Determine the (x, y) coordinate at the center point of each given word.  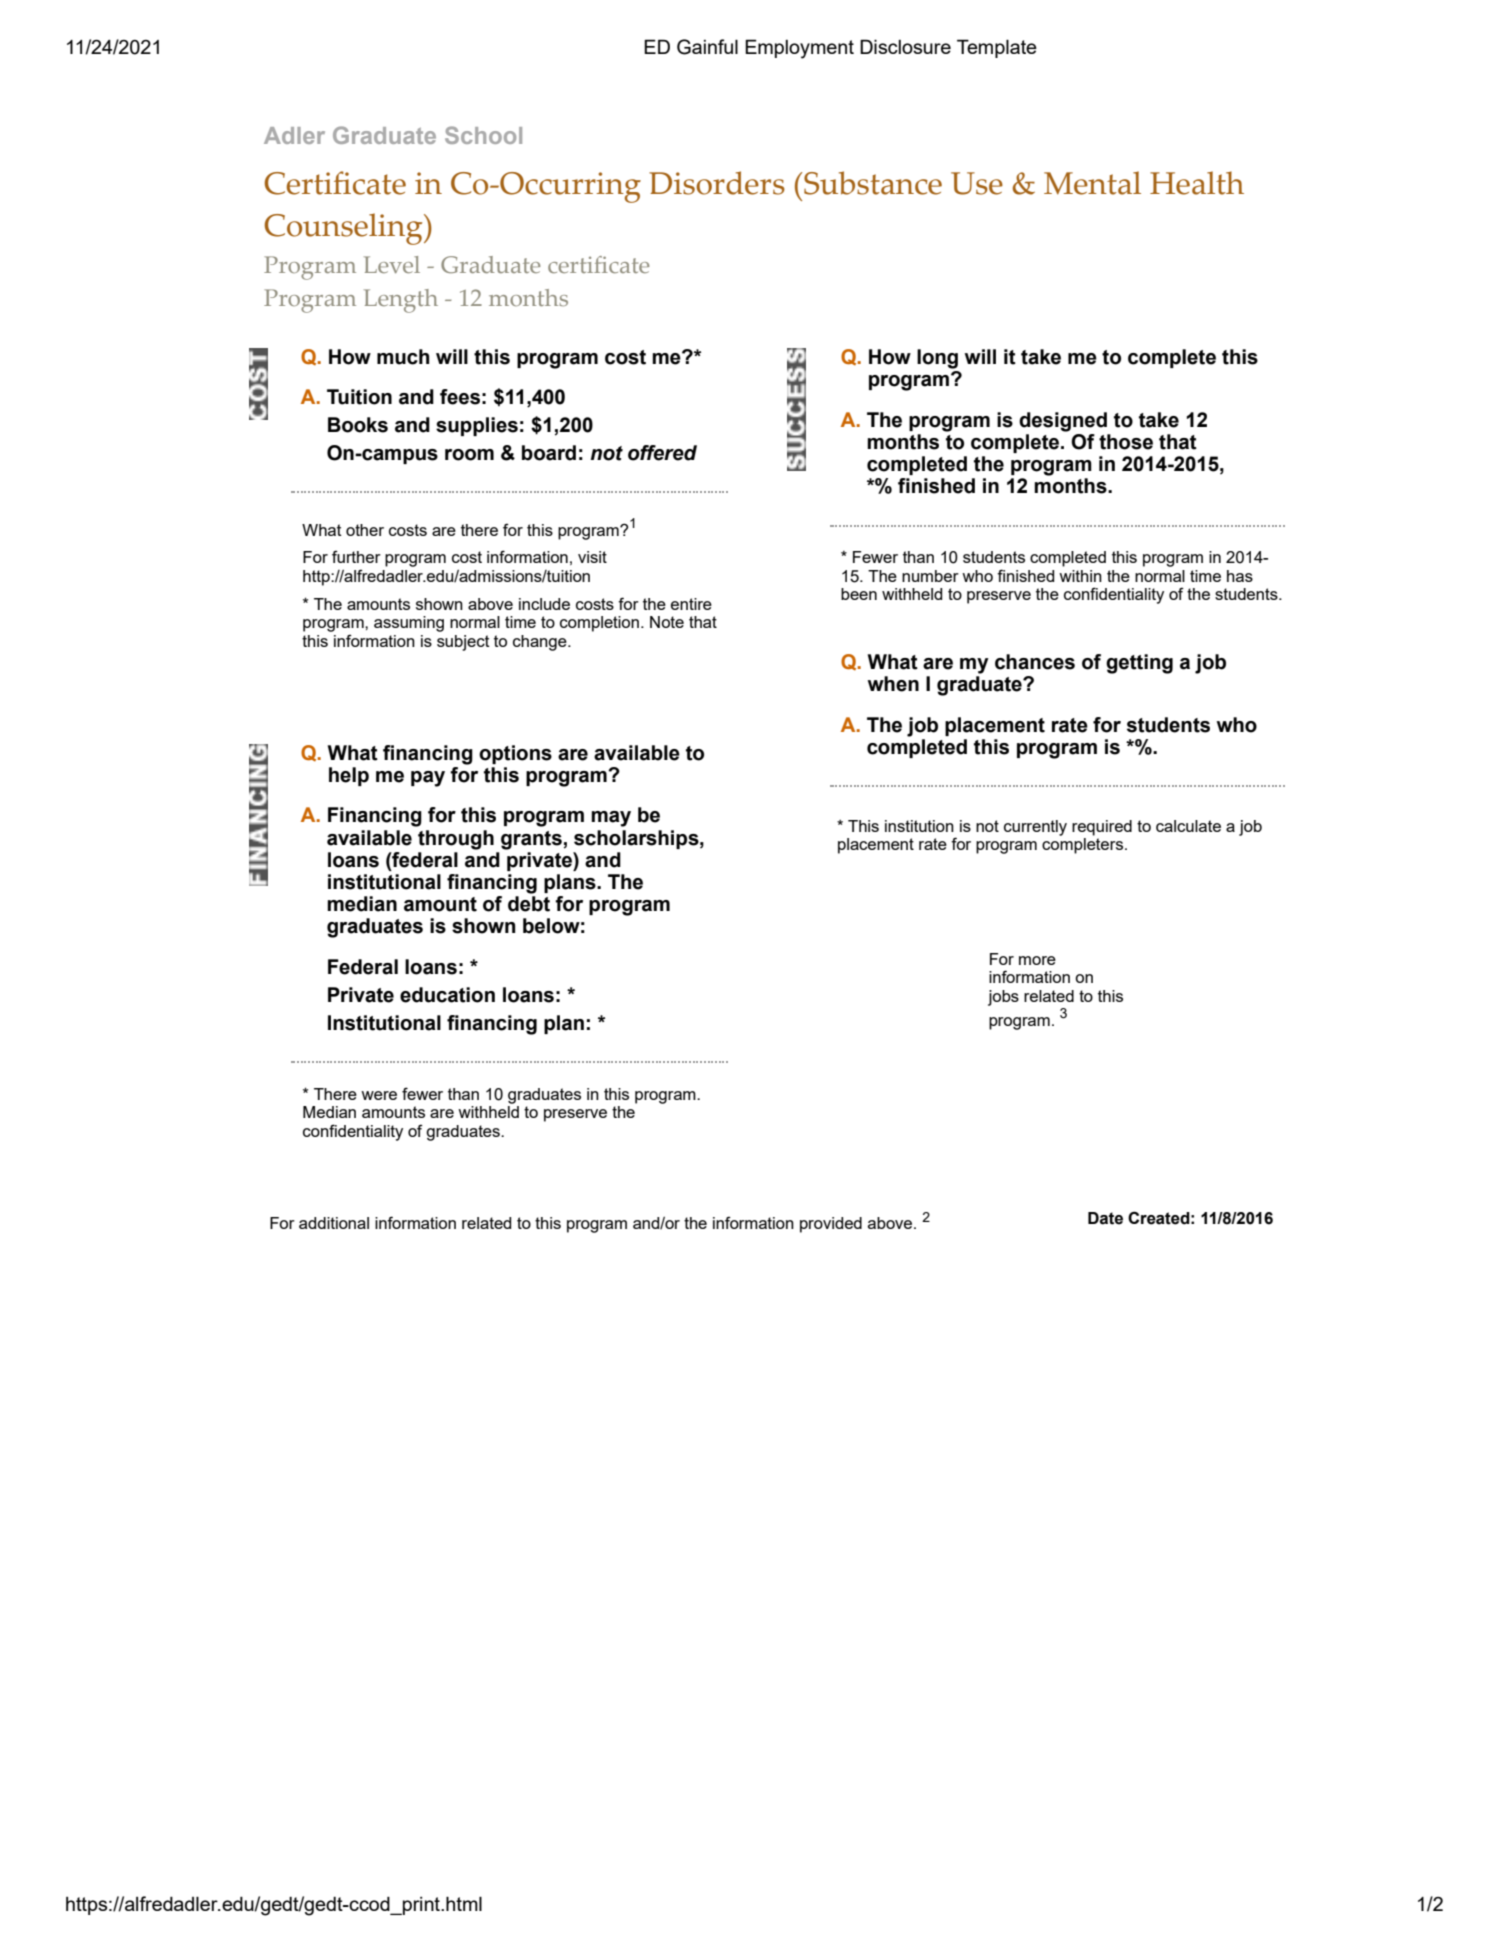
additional (334, 1223)
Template (997, 48)
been (859, 594)
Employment (799, 49)
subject (463, 643)
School (483, 135)
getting (1139, 664)
